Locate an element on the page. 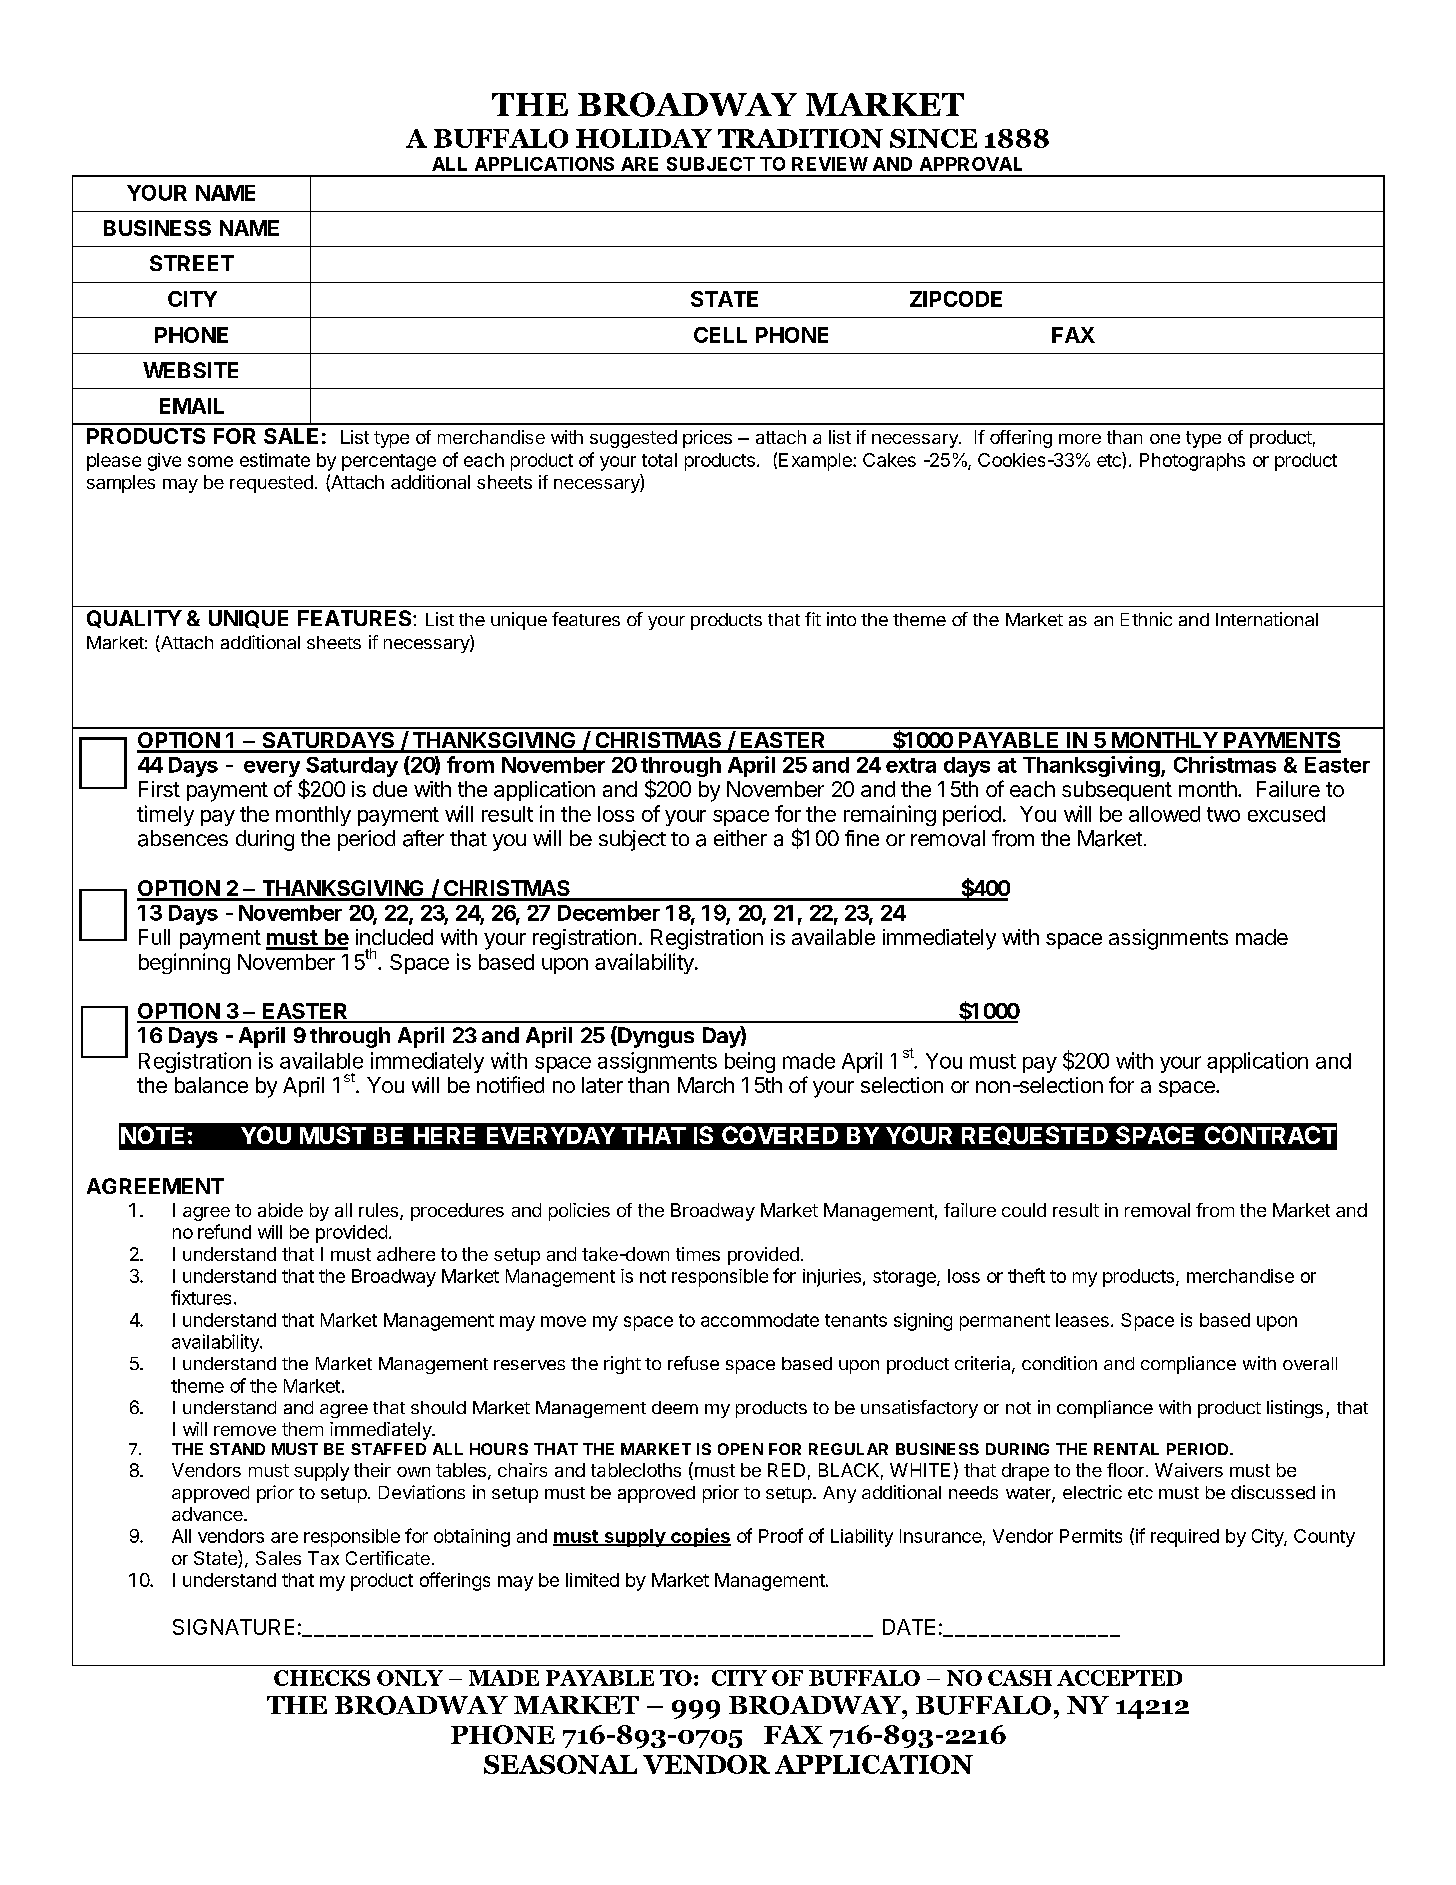 Image resolution: width=1456 pixels, height=1885 pixels. HOLIDAY is located at coordinates (644, 138).
